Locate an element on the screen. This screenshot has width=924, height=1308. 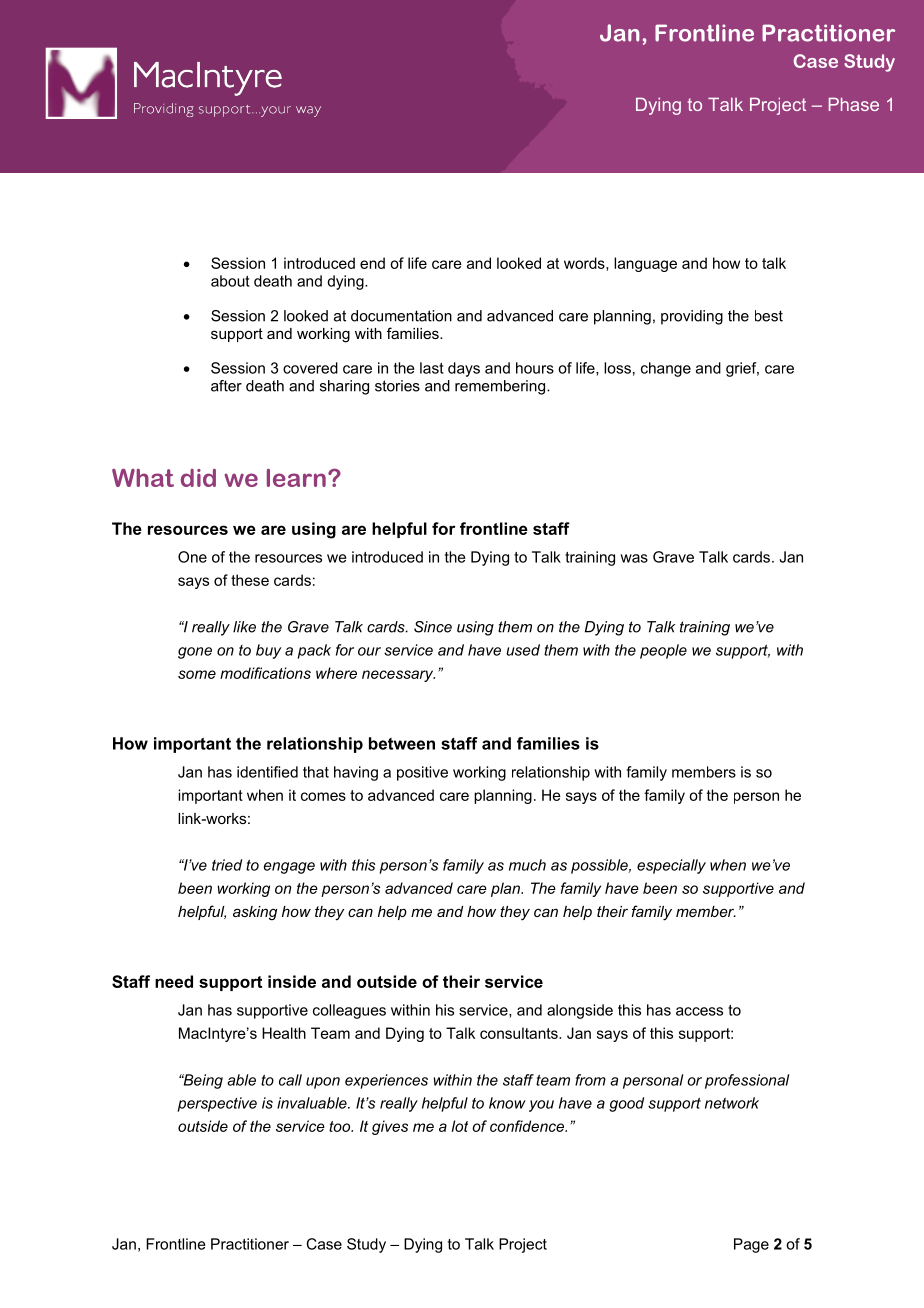
confidence is located at coordinates (528, 1126).
